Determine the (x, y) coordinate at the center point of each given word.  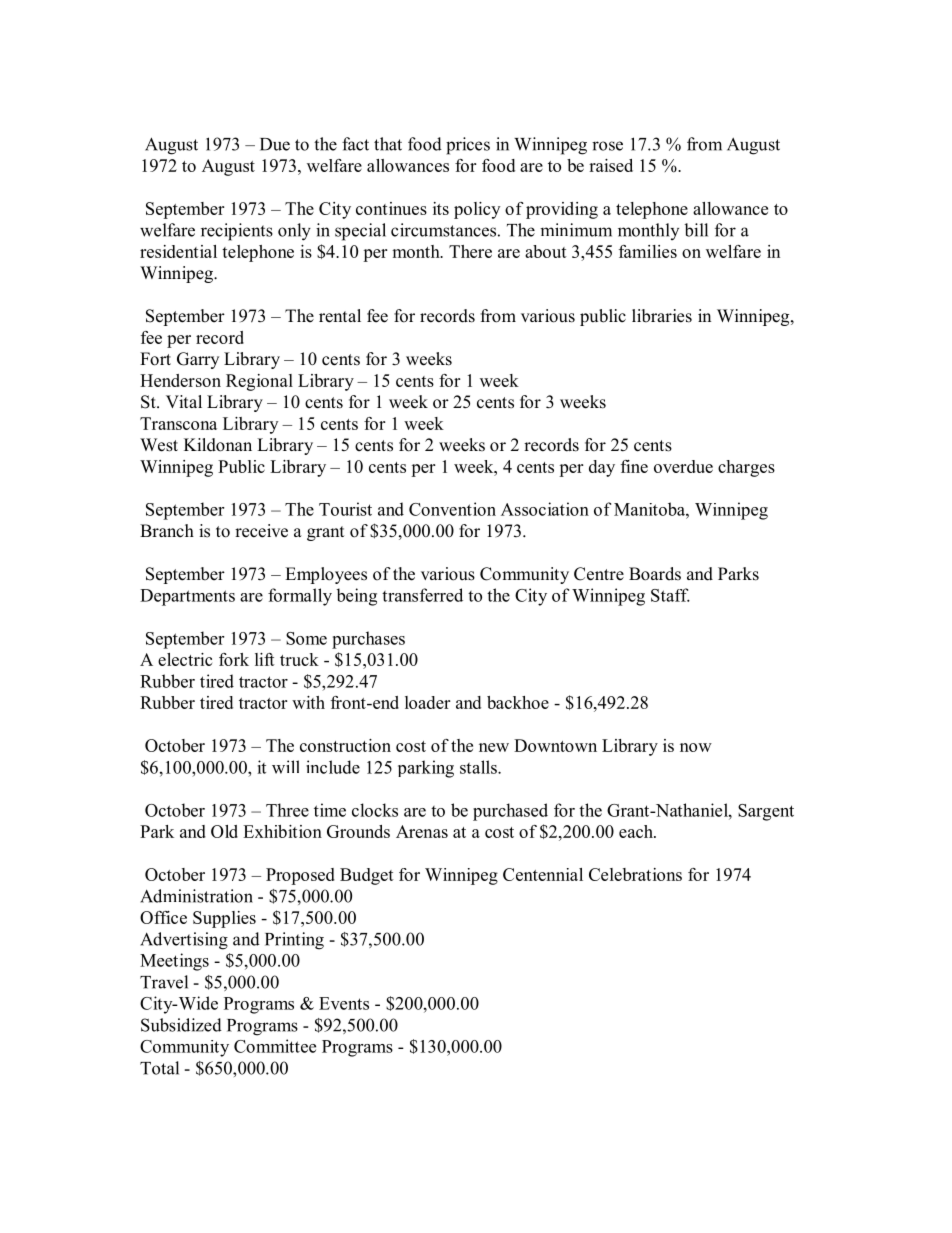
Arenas (422, 831)
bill (696, 230)
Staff (670, 595)
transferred (422, 595)
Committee (275, 1046)
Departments (187, 597)
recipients (237, 232)
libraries (662, 316)
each (637, 831)
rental (340, 316)
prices (468, 146)
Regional (259, 382)
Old (224, 831)
